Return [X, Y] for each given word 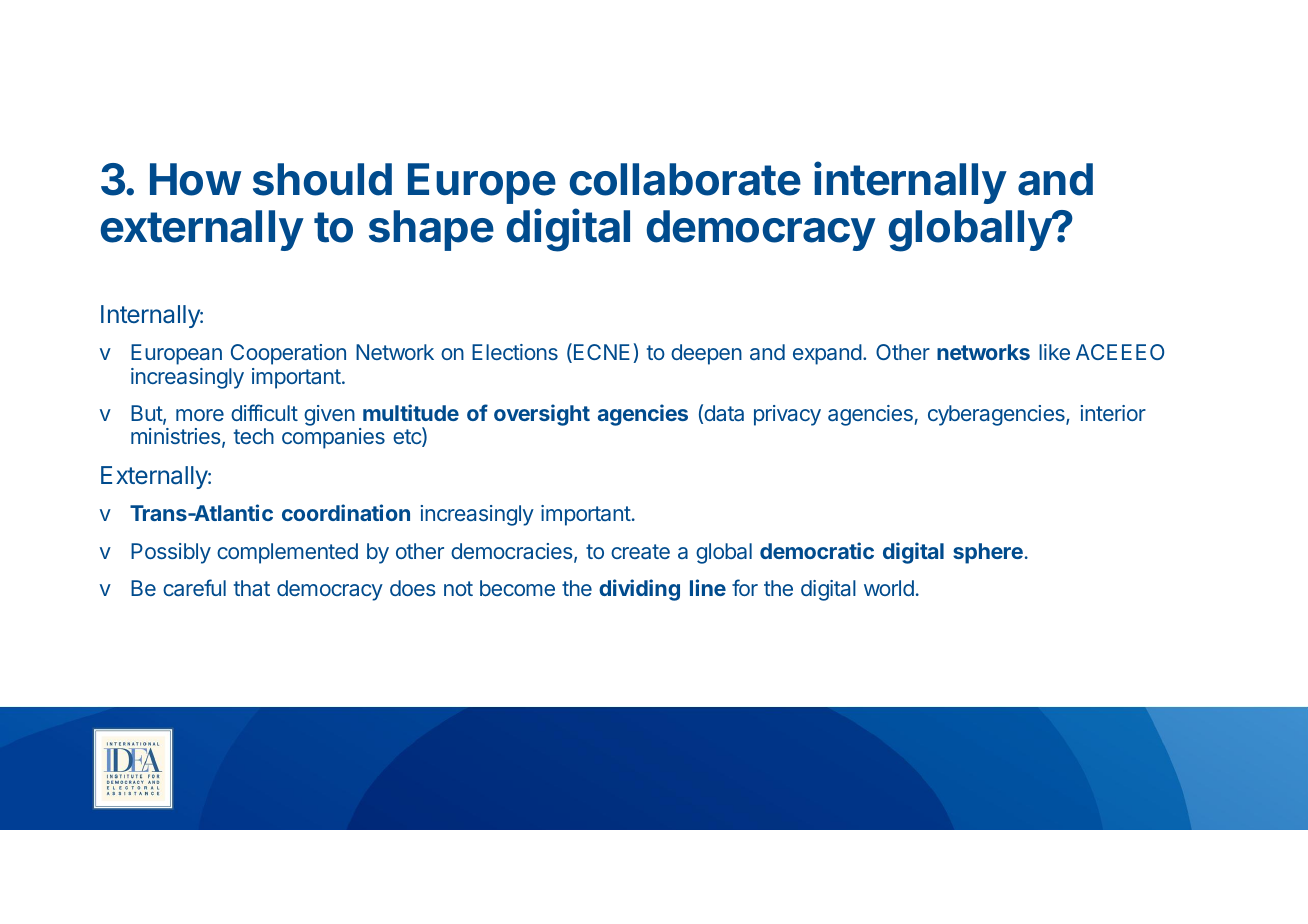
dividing [639, 590]
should [322, 179]
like [1054, 352]
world [889, 588]
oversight [542, 415]
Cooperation [288, 354]
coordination [346, 512]
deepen [706, 354]
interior [1113, 413]
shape [431, 230]
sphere [988, 553]
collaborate [685, 179]
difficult [264, 412]
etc [408, 437]
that [252, 588]
